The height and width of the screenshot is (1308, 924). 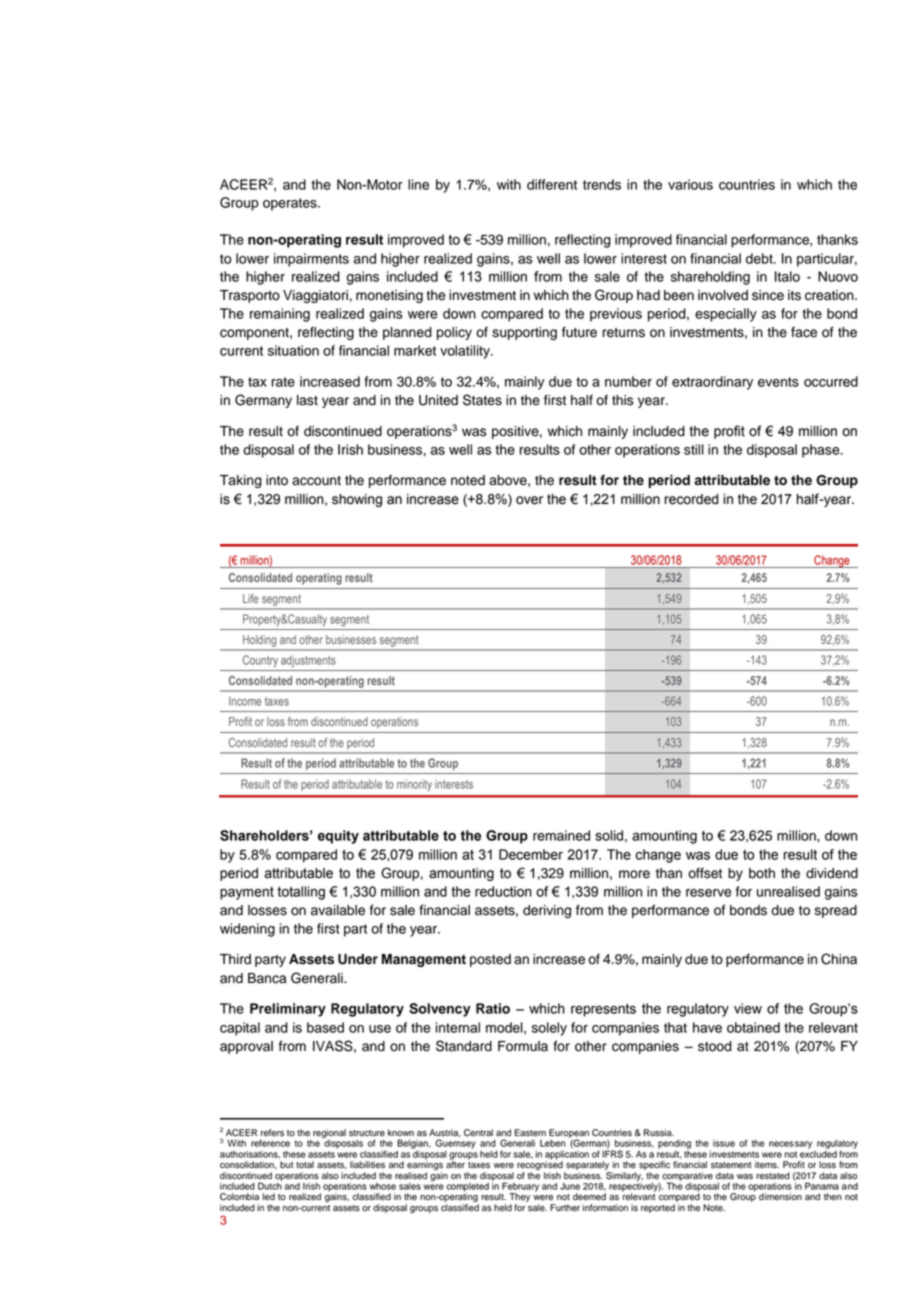 I want to click on adjustments, so click(x=308, y=661).
